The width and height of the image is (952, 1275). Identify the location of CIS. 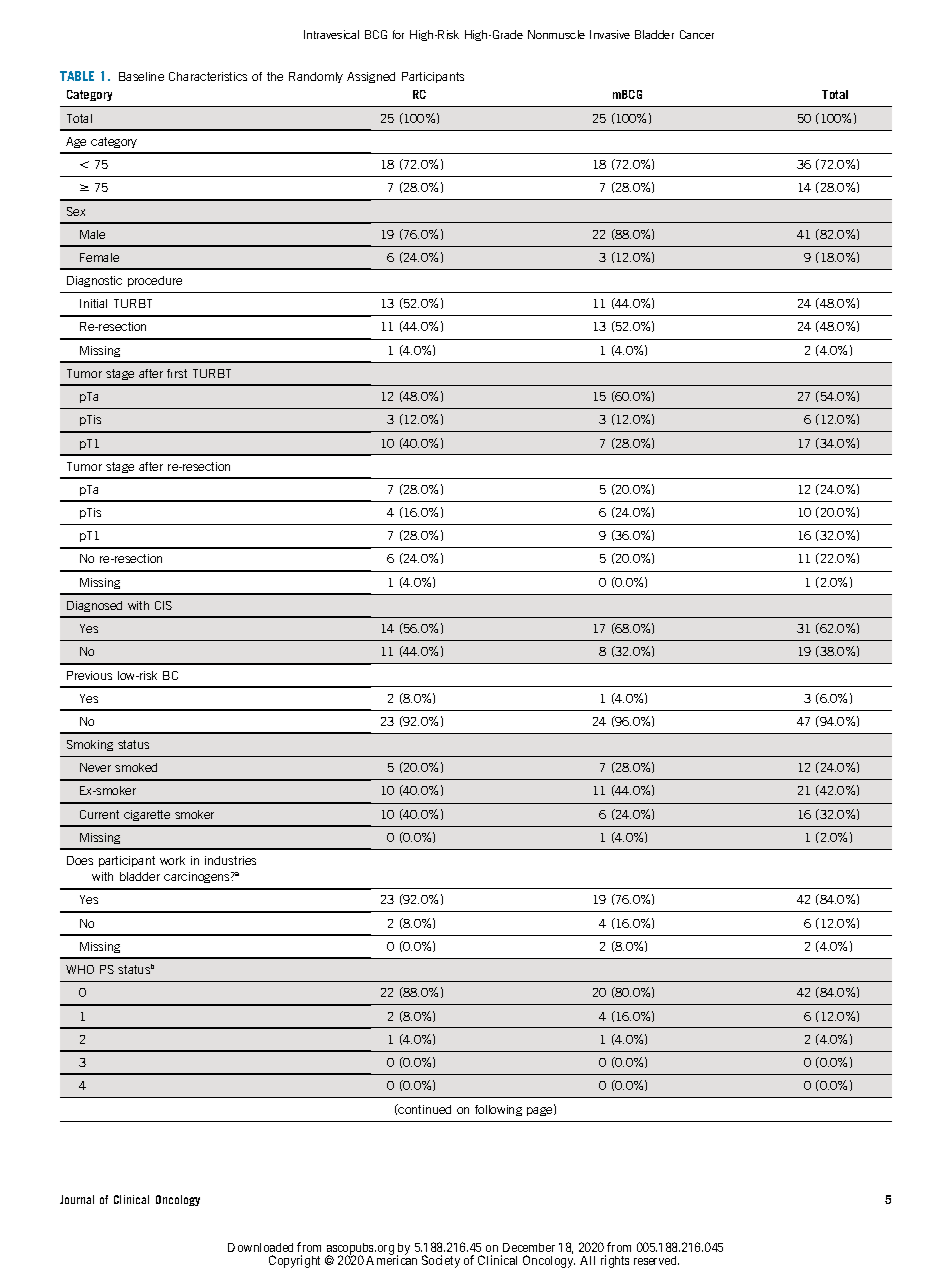
(163, 605).
